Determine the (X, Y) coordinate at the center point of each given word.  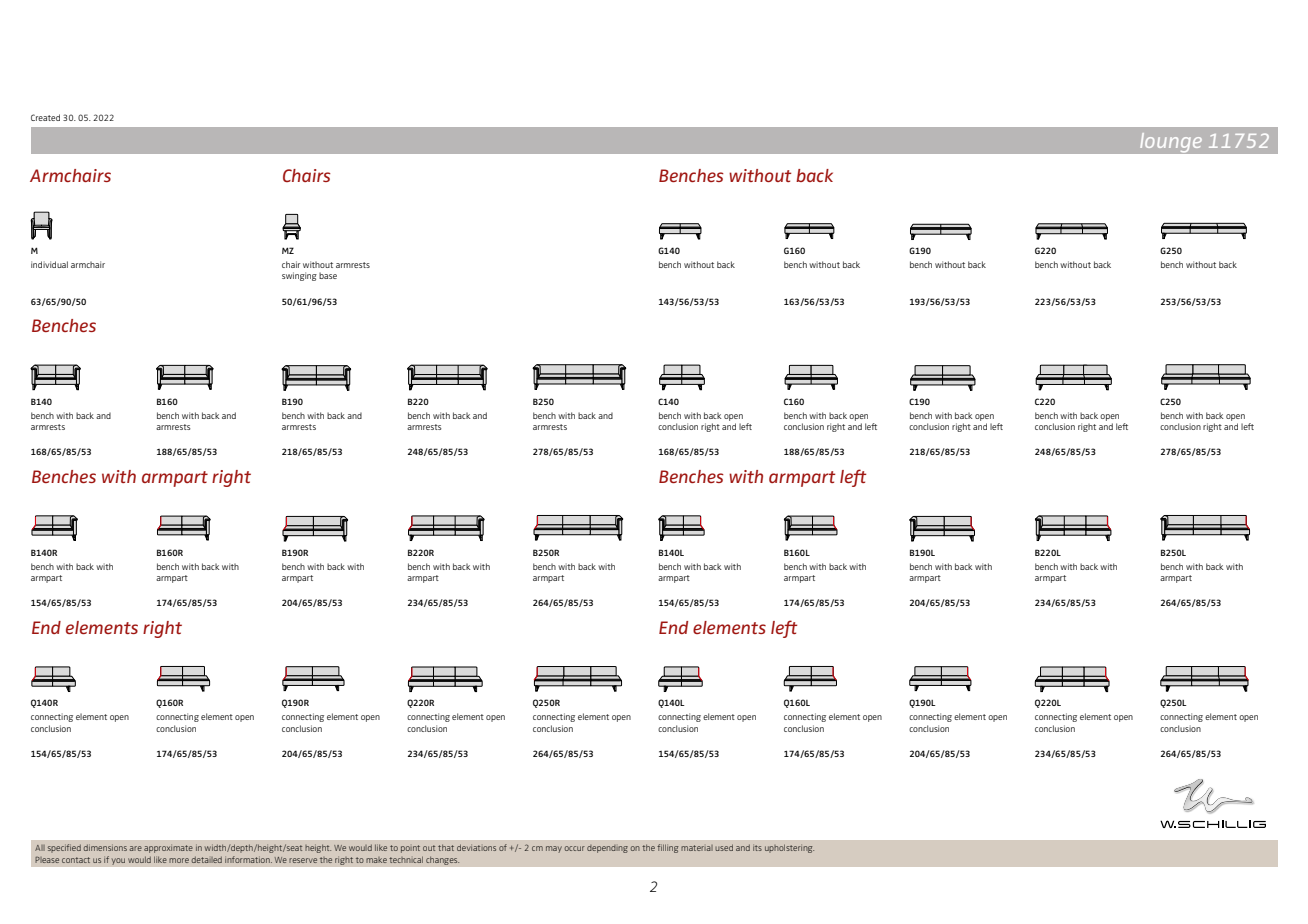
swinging (299, 276)
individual (49, 264)
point (410, 849)
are (136, 848)
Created (45, 117)
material (697, 848)
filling (667, 848)
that (446, 847)
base (328, 275)
